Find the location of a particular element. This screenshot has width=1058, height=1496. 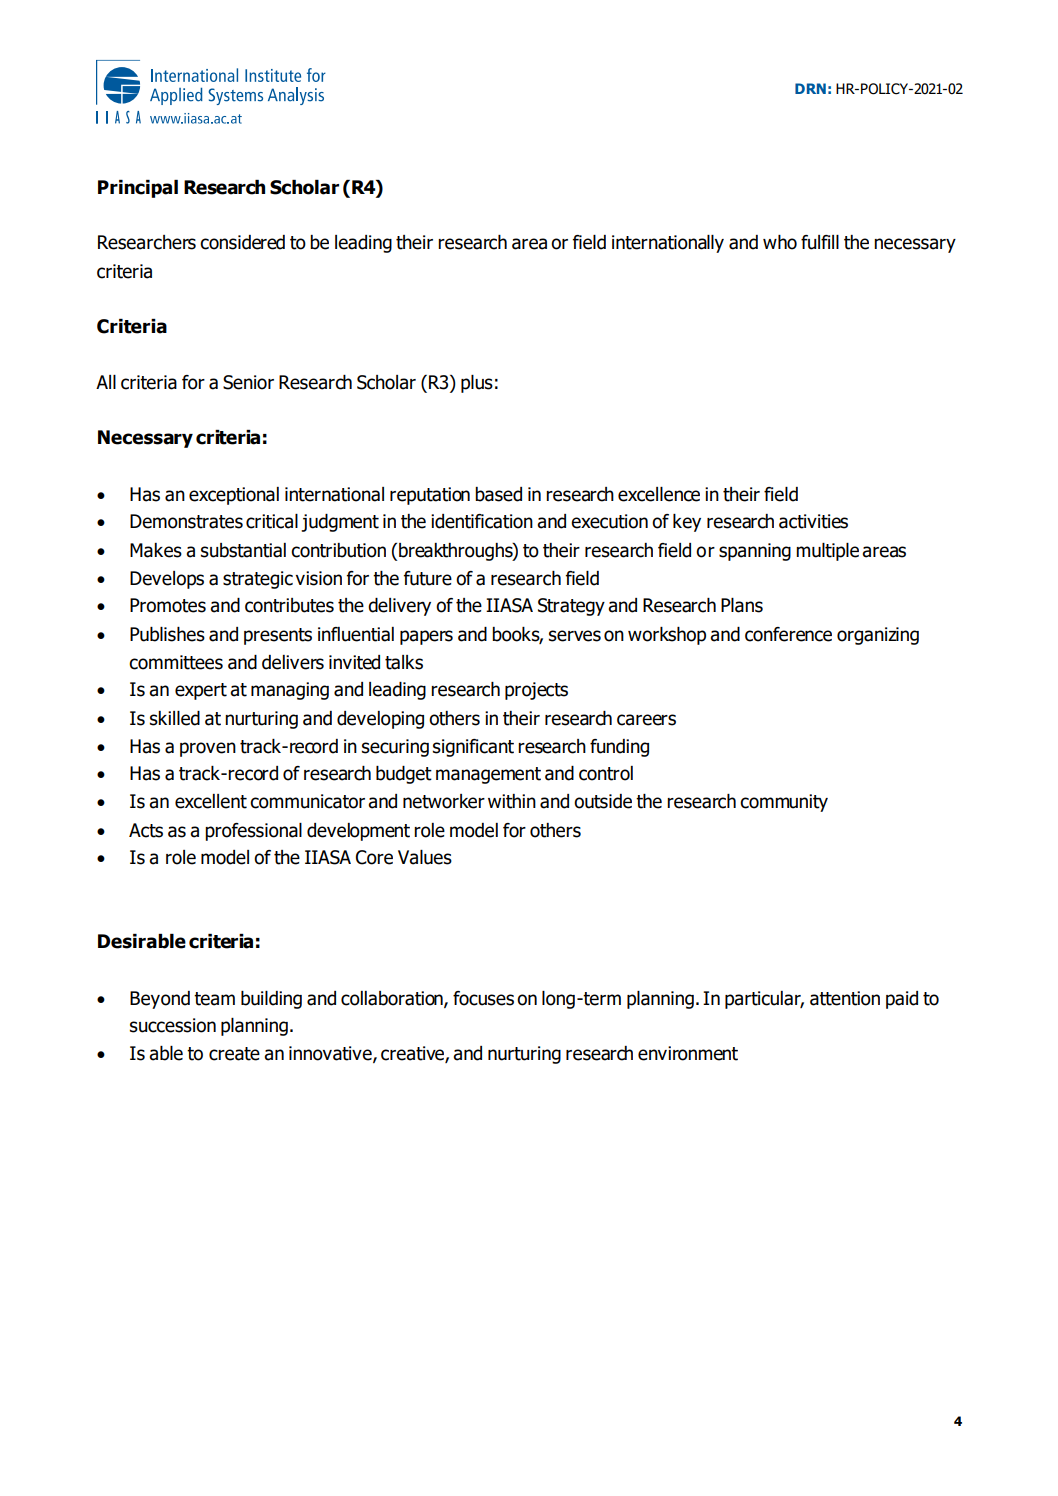

focuses is located at coordinates (483, 998).
